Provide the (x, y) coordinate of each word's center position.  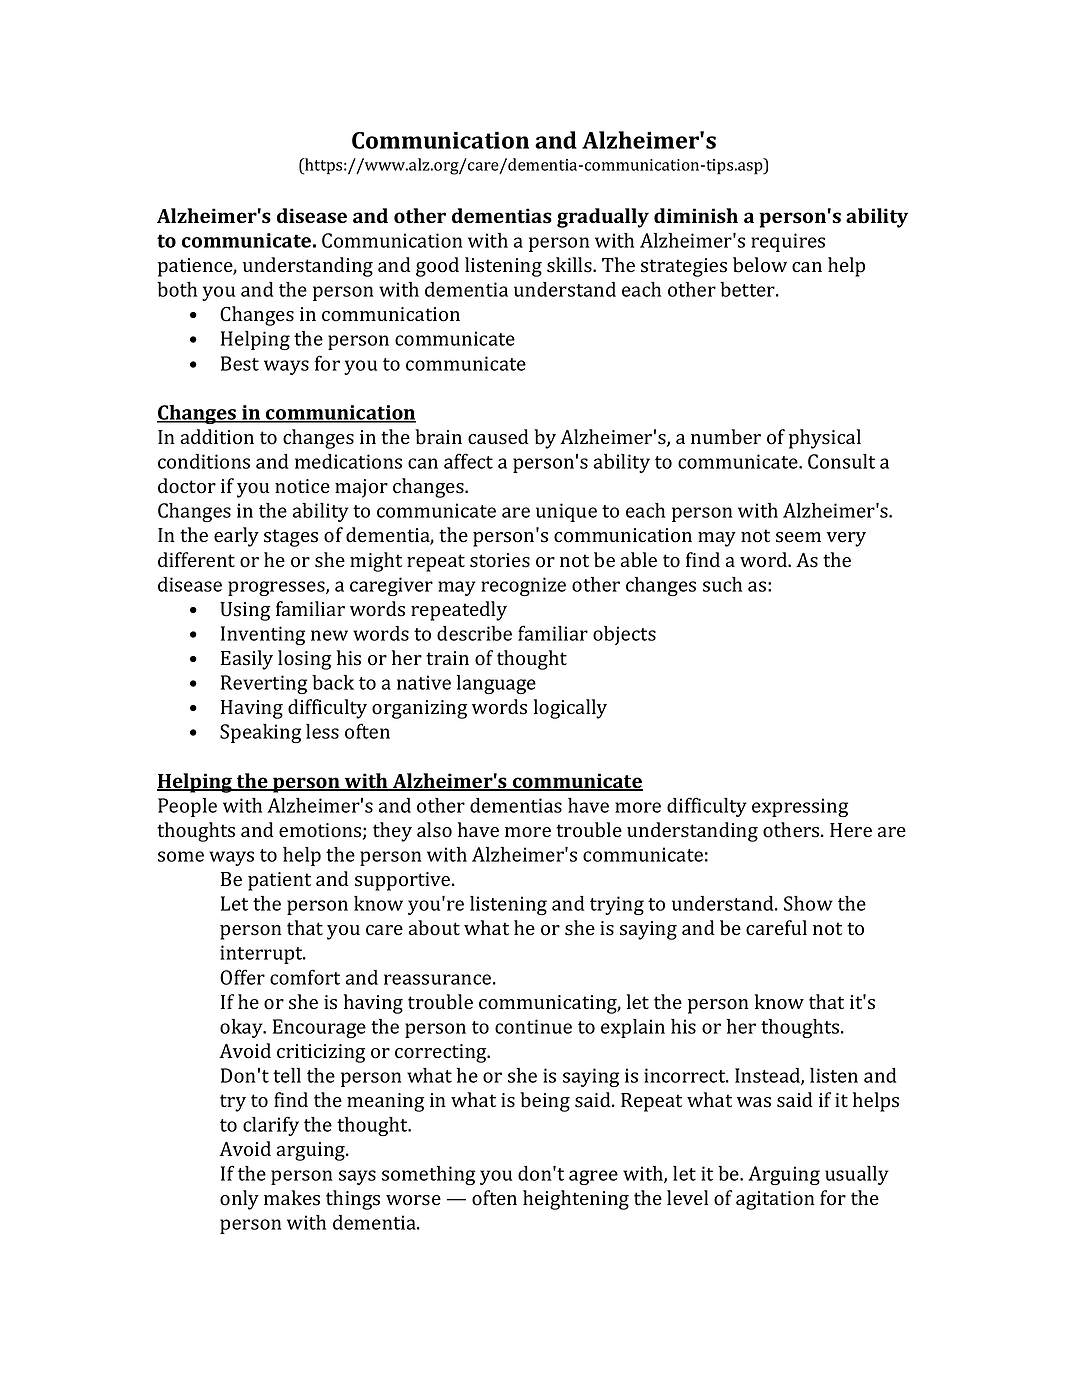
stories (500, 560)
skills (570, 265)
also (434, 830)
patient (279, 881)
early (236, 537)
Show (808, 903)
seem (798, 537)
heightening (576, 1200)
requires (788, 242)
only (239, 1200)
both (177, 289)
